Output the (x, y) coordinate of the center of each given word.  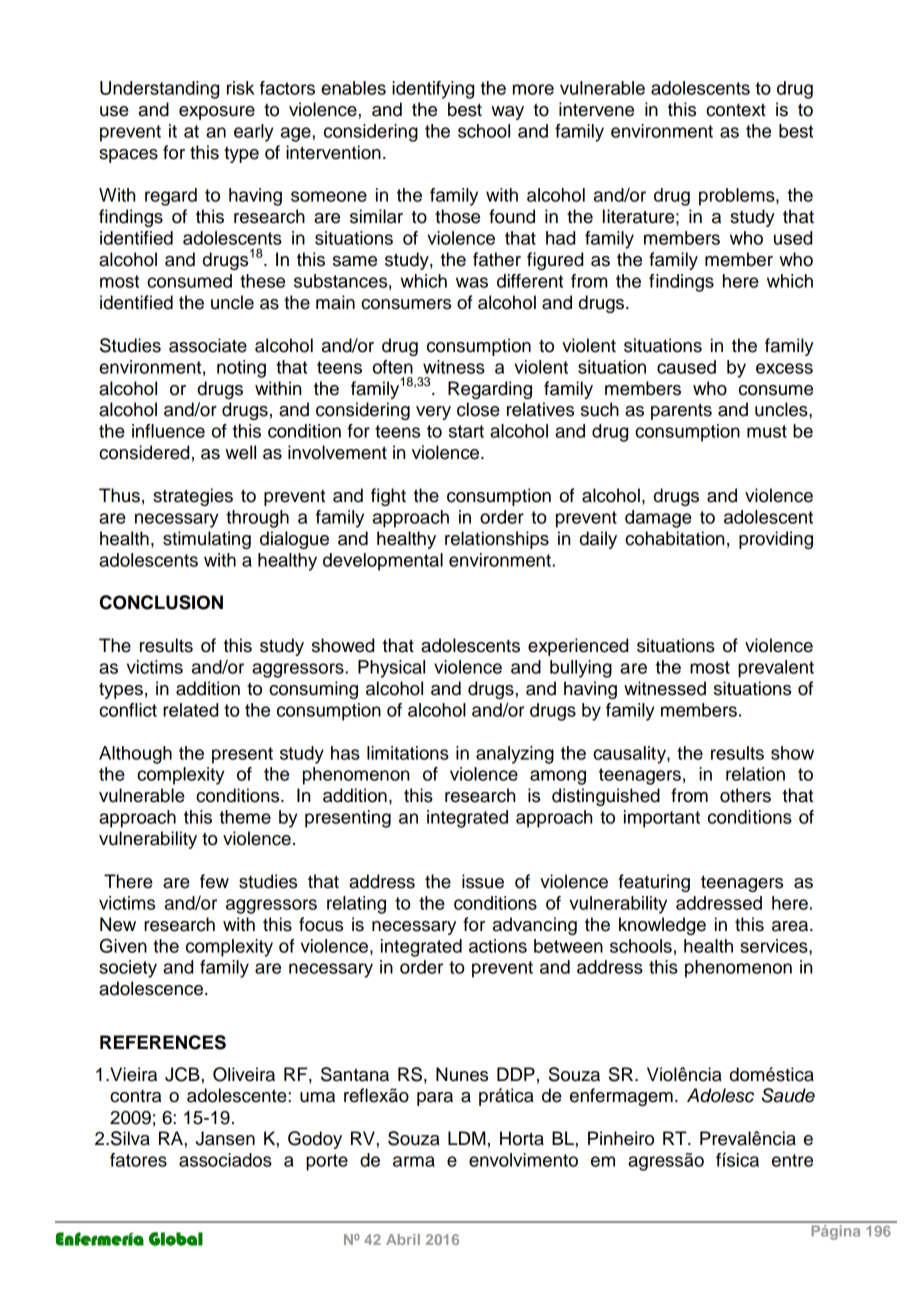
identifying (433, 90)
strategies (193, 497)
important (662, 819)
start (466, 431)
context (736, 110)
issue (483, 881)
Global (176, 1239)
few (214, 881)
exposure (217, 113)
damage (658, 519)
